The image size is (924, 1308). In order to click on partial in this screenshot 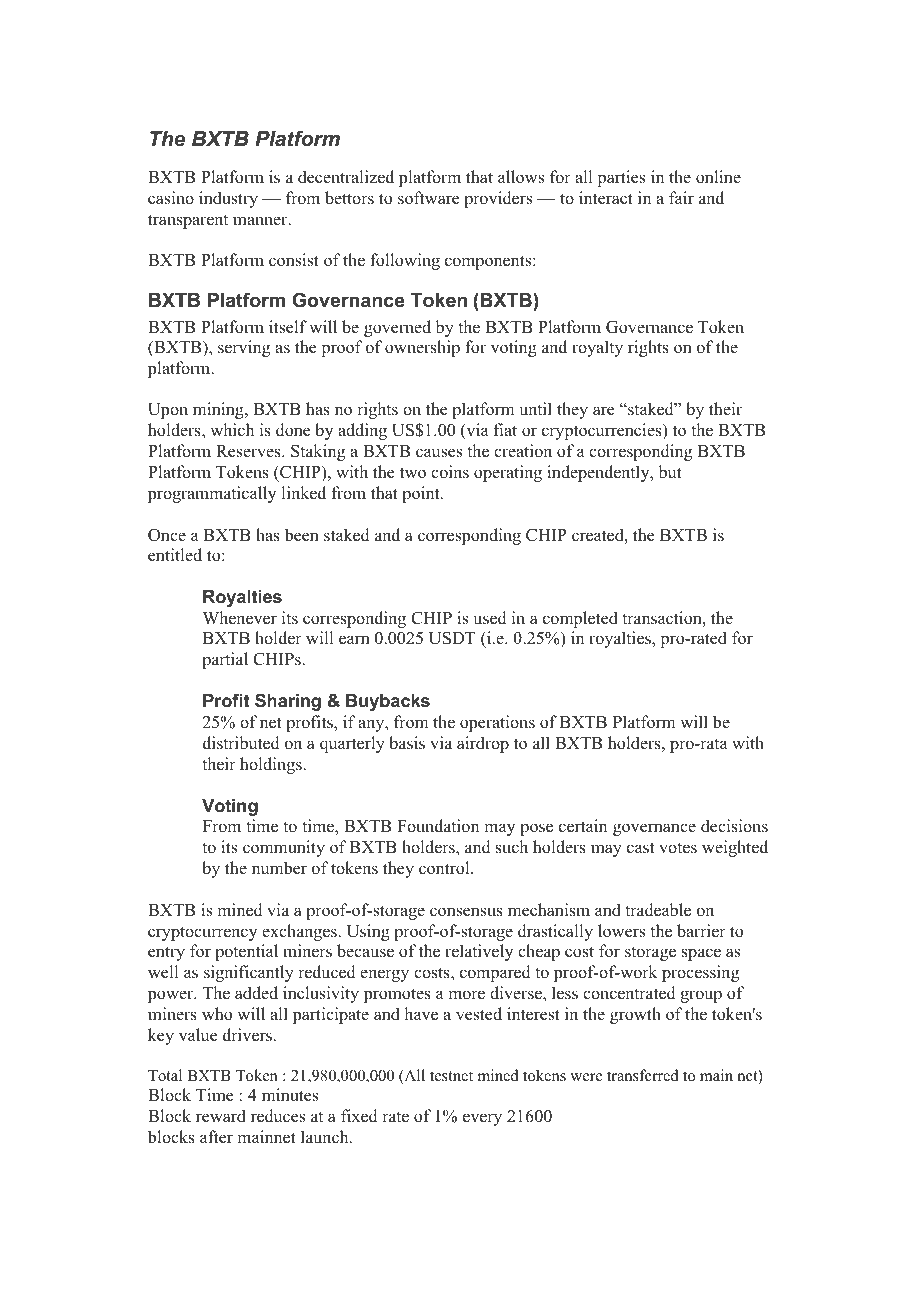, I will do `click(225, 660)`.
